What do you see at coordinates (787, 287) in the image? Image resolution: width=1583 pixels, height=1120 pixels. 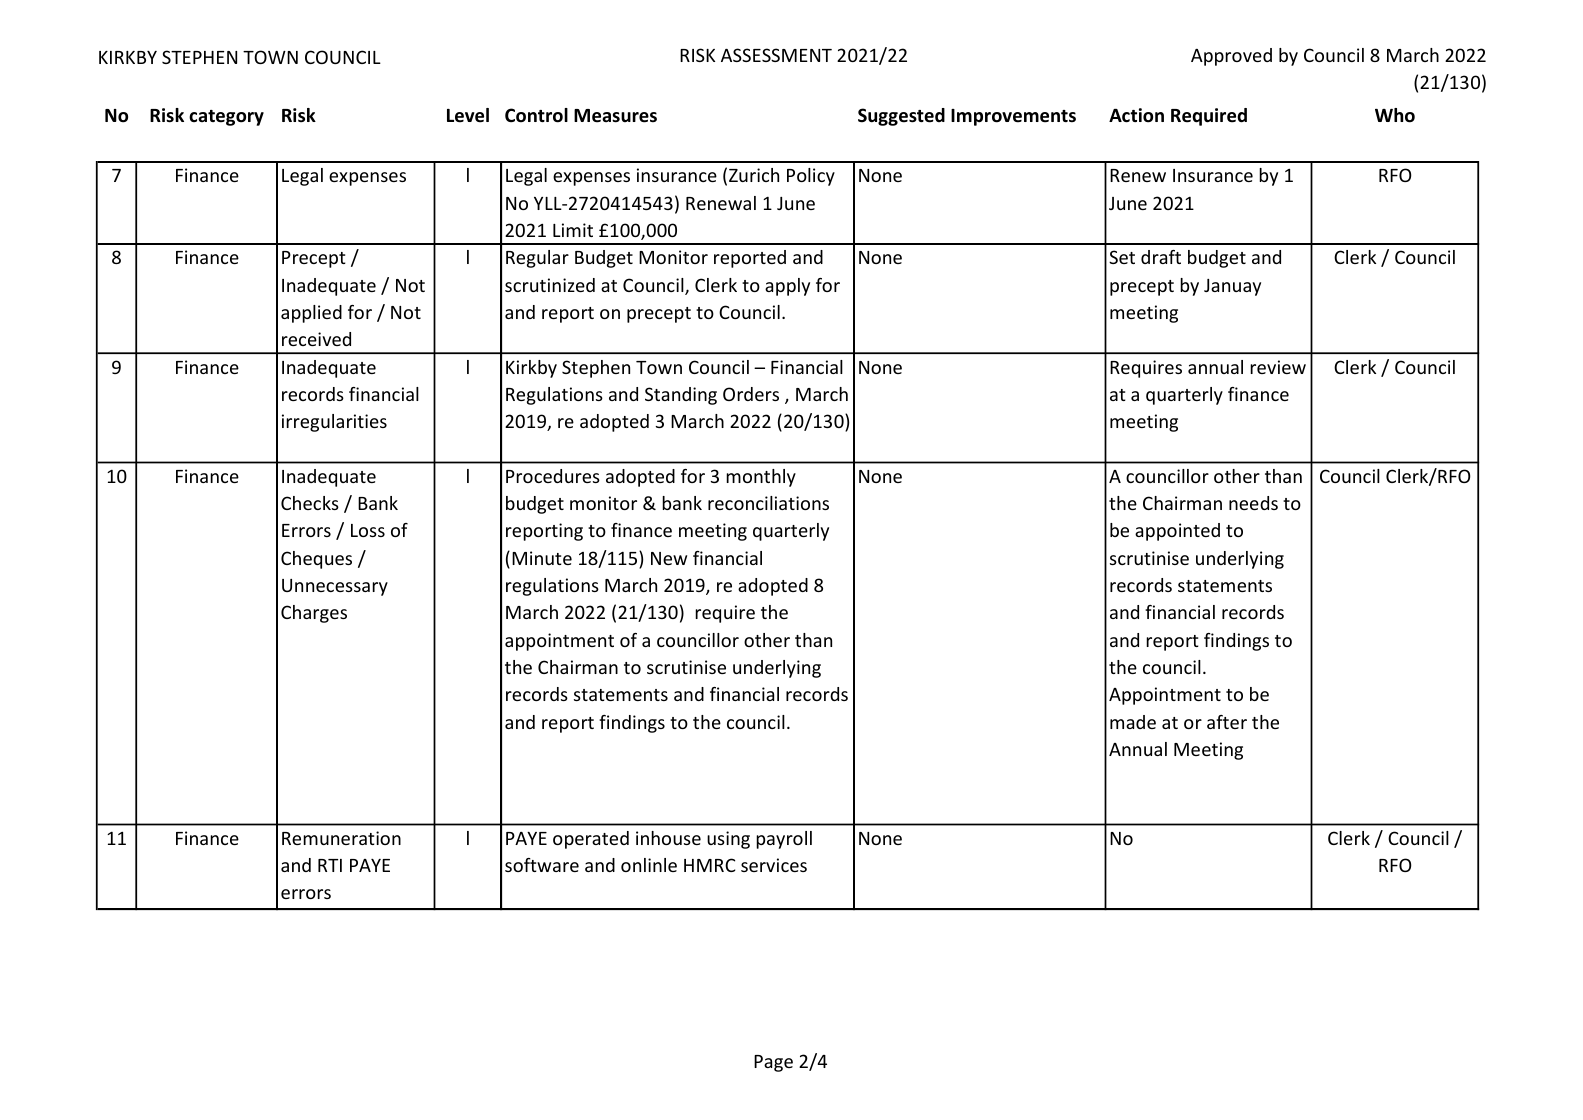 I see `apply` at bounding box center [787, 287].
